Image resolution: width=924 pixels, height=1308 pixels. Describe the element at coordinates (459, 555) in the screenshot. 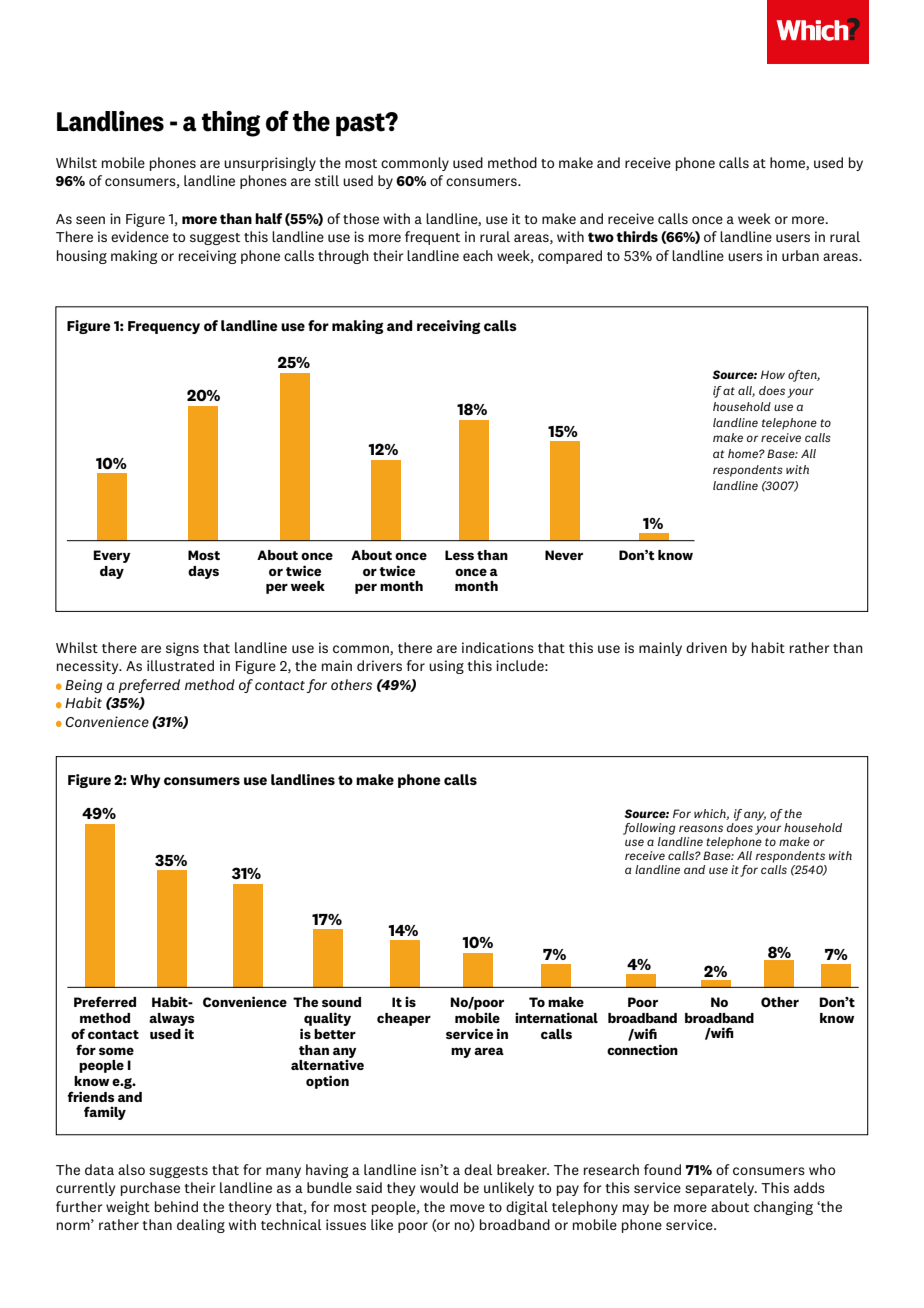

I see `Less` at that location.
